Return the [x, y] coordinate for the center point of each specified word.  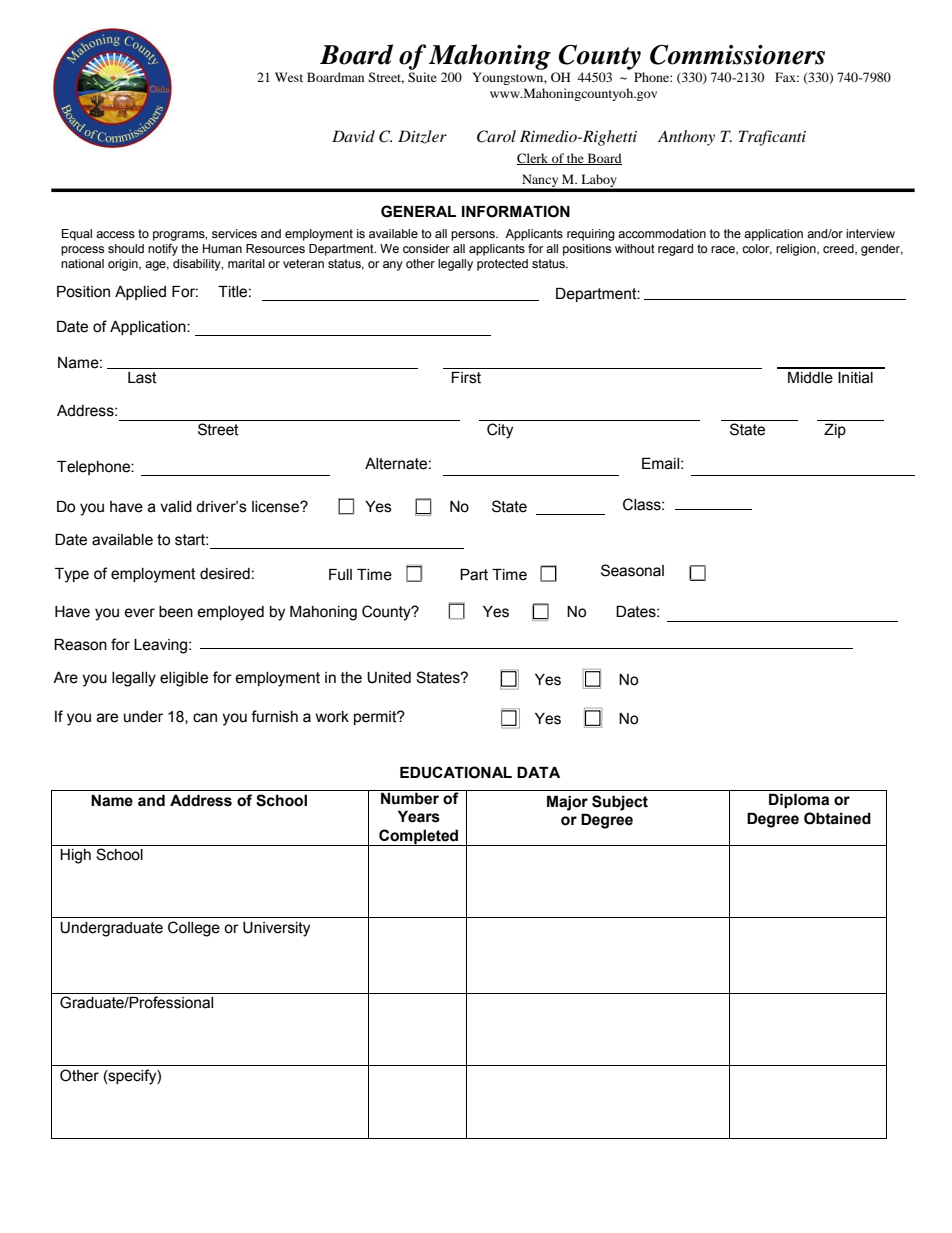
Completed [419, 837]
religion [797, 250]
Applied [140, 293]
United [389, 677]
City [500, 431]
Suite [422, 77]
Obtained [837, 818]
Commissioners [737, 54]
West [289, 77]
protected [502, 265]
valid [176, 507]
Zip [835, 431]
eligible [184, 679]
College [194, 929]
